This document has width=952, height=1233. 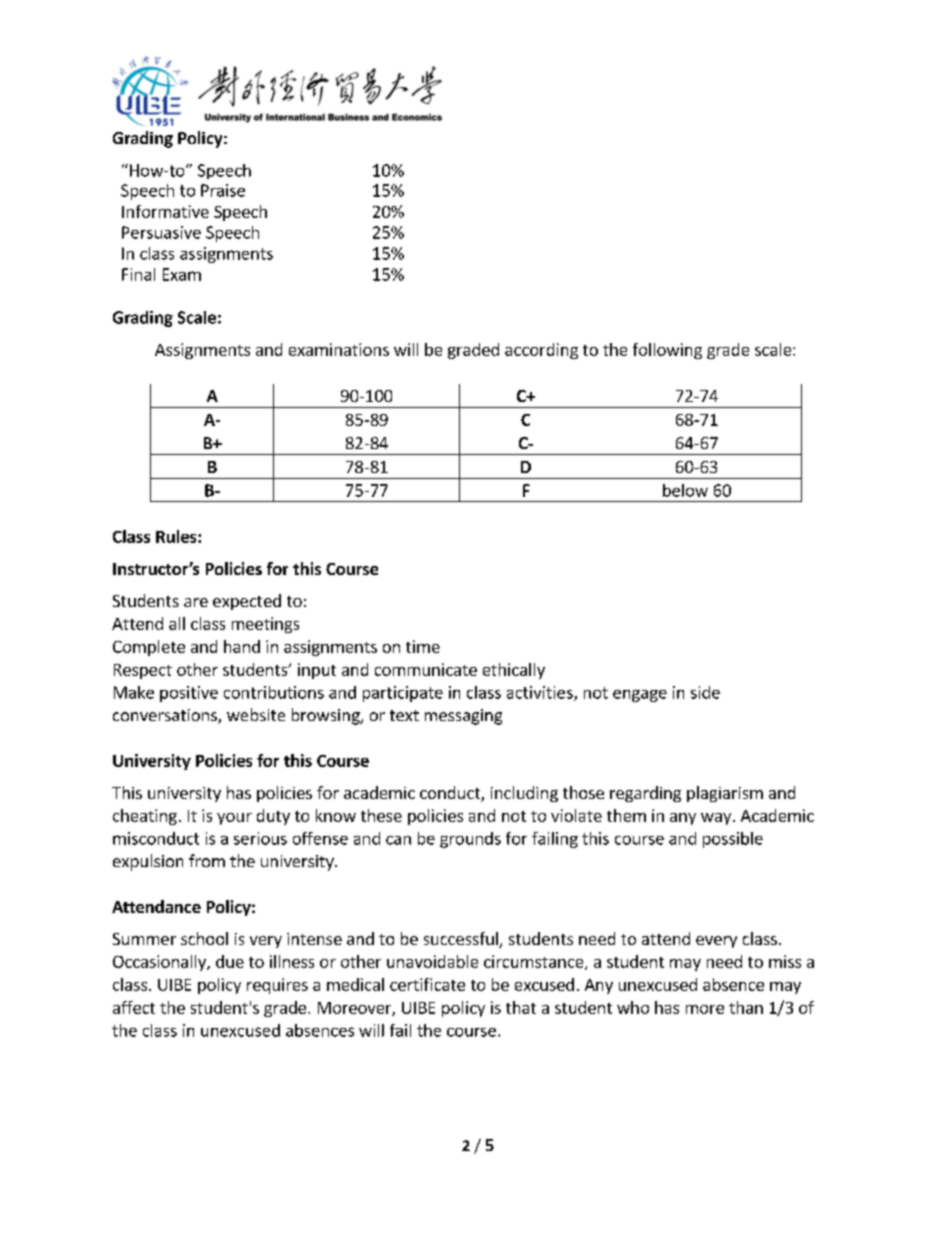 I want to click on side, so click(x=705, y=692).
